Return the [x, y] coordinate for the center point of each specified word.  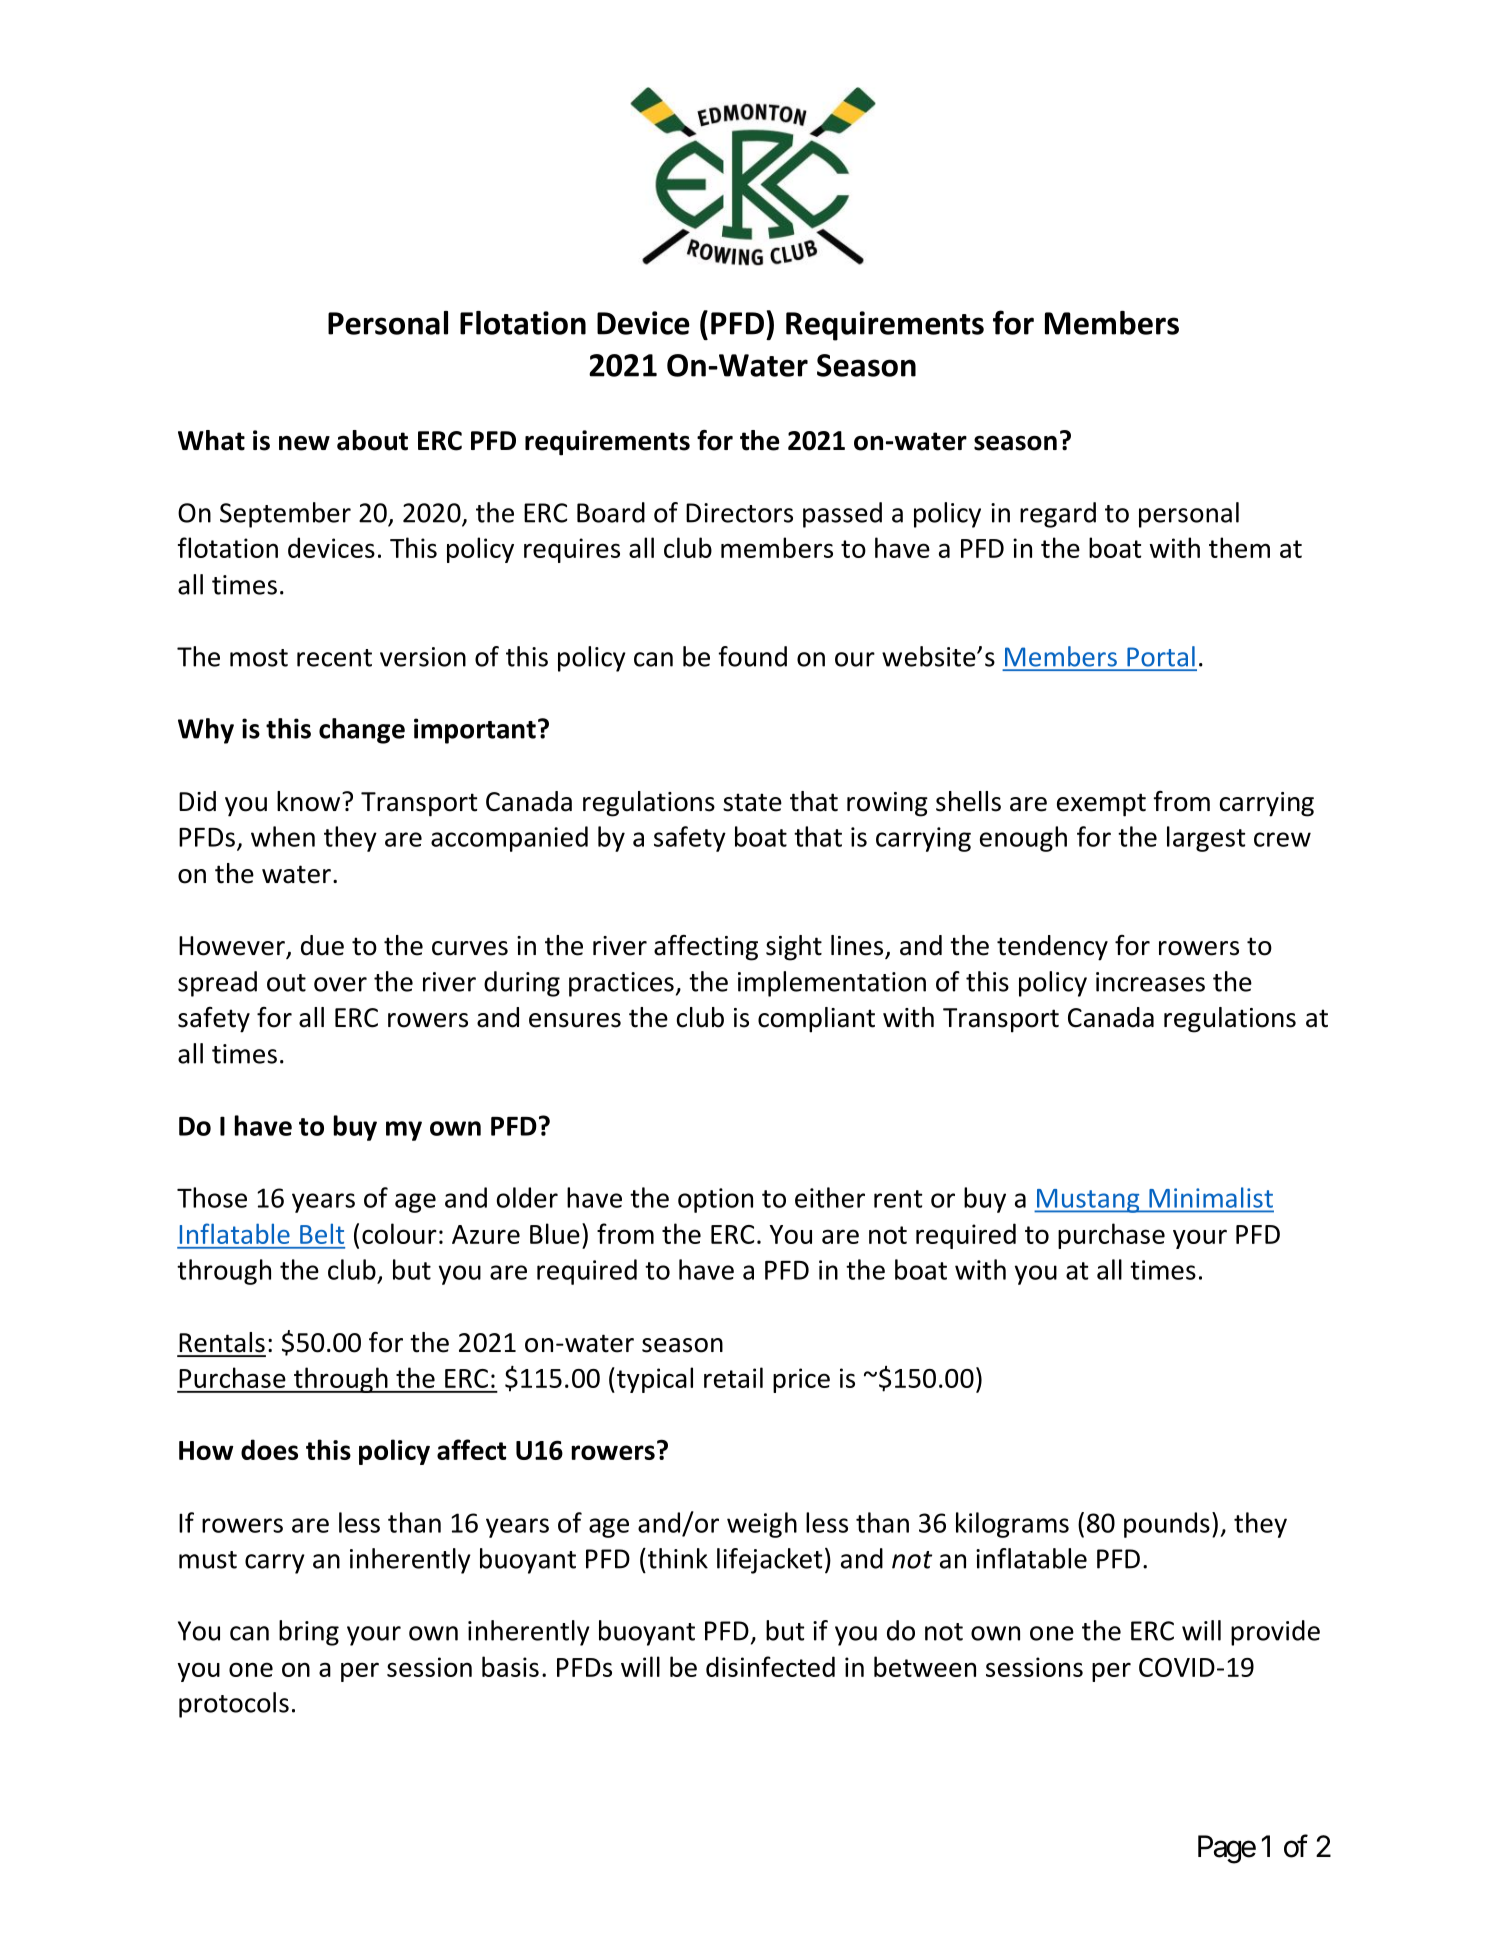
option [715, 1200]
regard [1058, 515]
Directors [739, 513]
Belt [322, 1233]
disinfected [770, 1666]
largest [1206, 839]
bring [309, 1633]
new [304, 443]
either [830, 1197]
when [283, 836]
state [752, 802]
